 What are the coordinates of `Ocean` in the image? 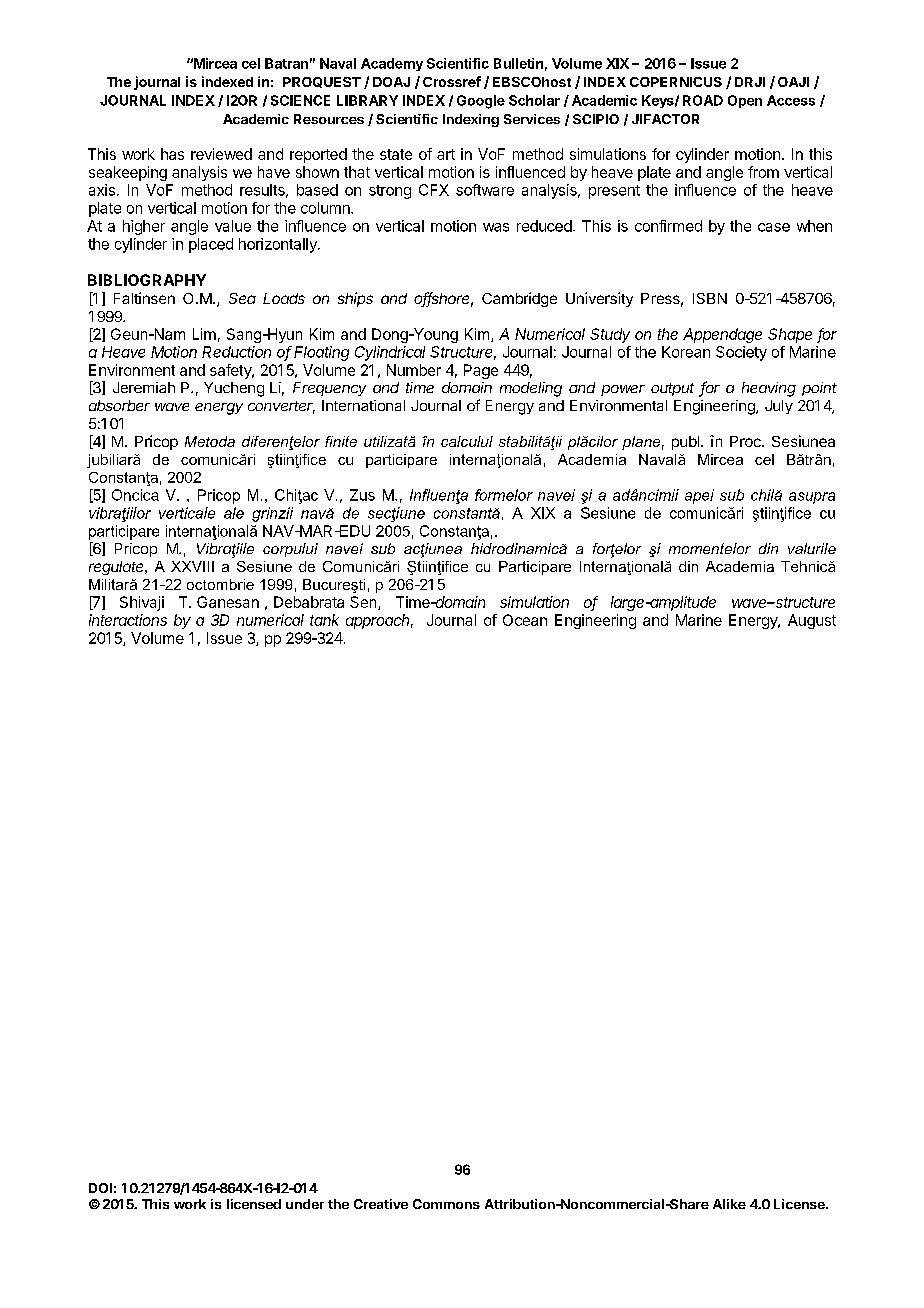 It's located at (525, 620).
